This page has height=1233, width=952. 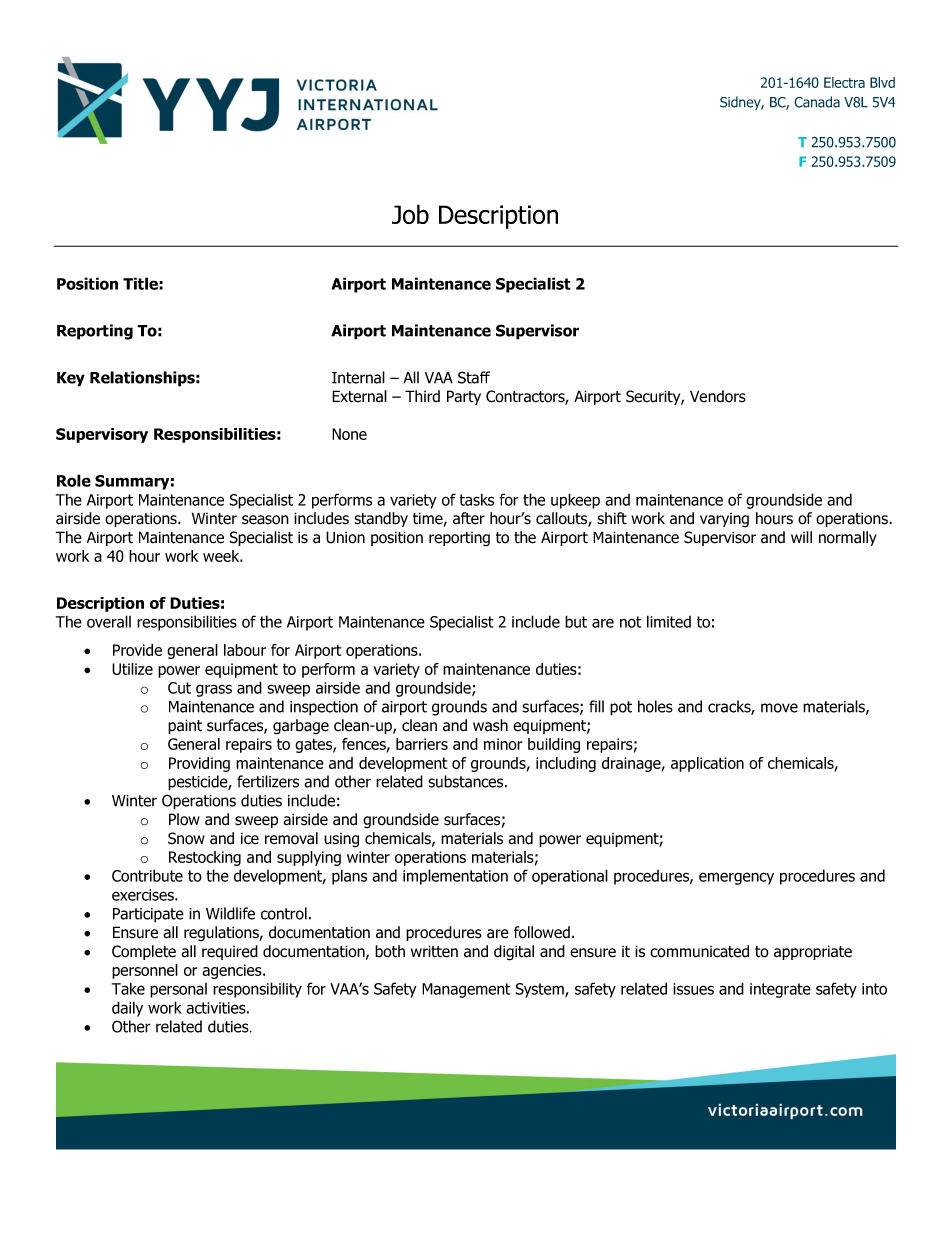 I want to click on move, so click(x=779, y=708).
